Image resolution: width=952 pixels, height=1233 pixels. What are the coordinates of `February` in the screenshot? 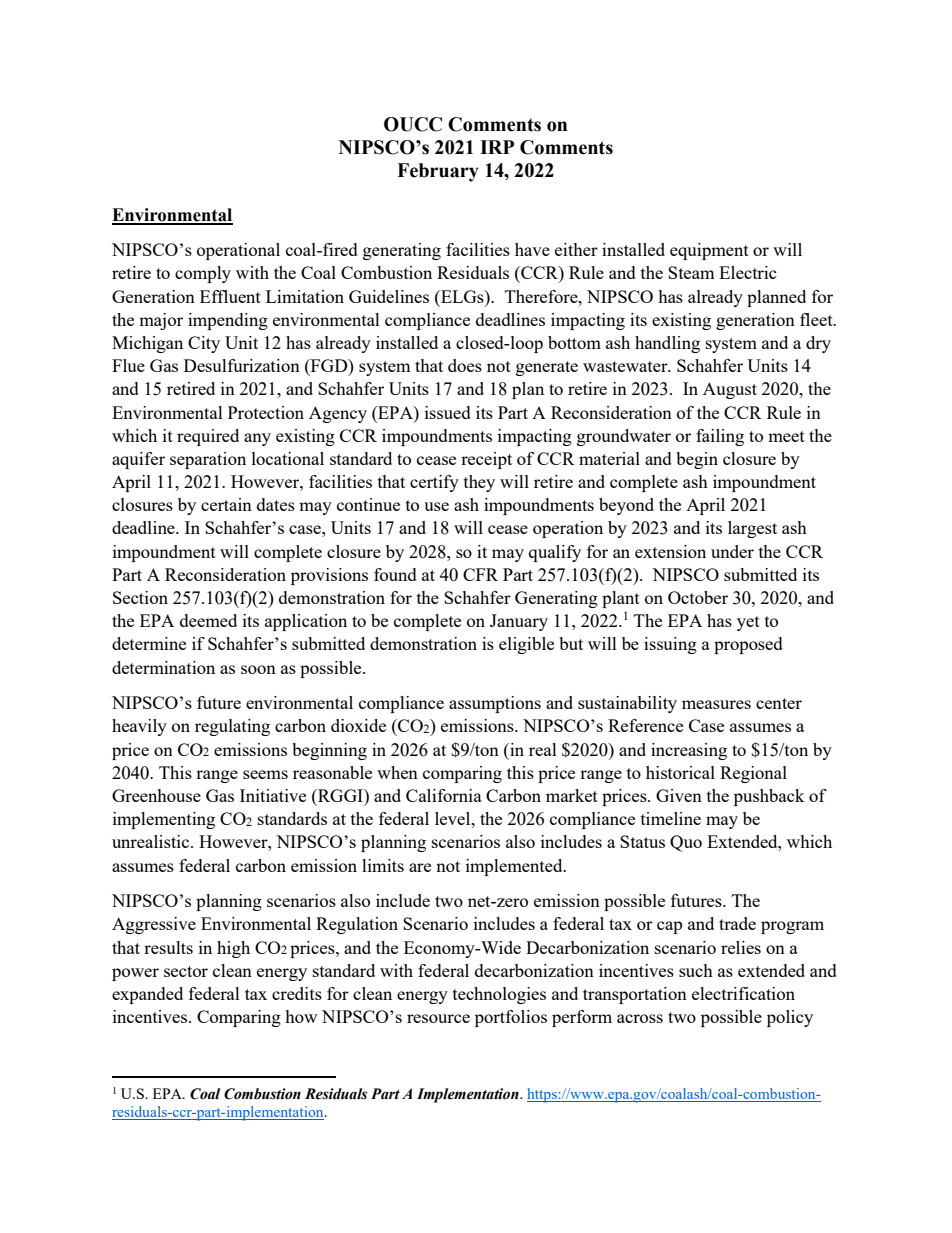 It's located at (438, 172).
